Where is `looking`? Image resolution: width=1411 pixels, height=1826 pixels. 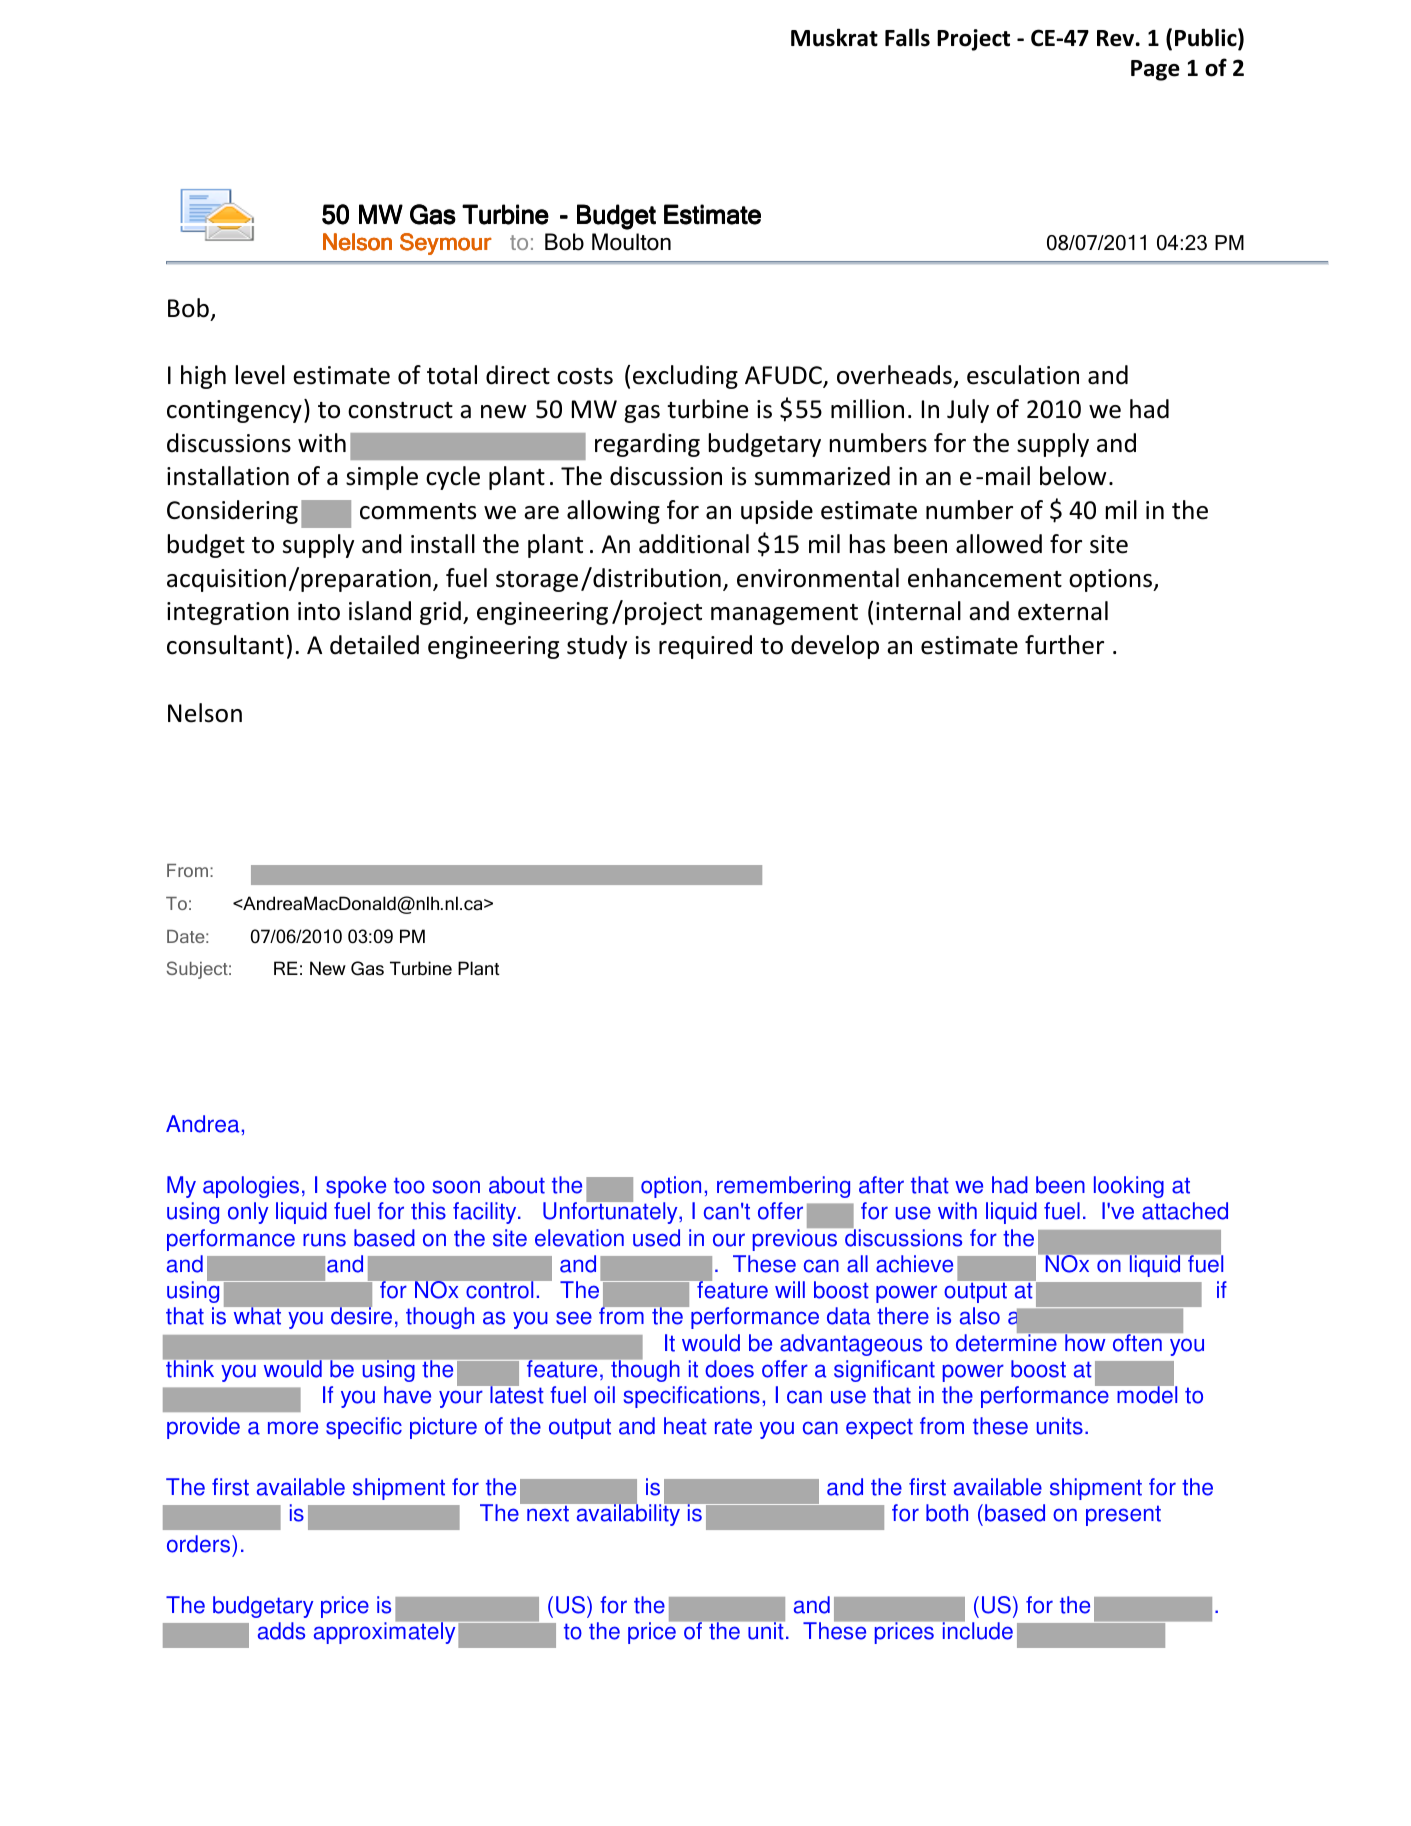 looking is located at coordinates (1129, 1187).
